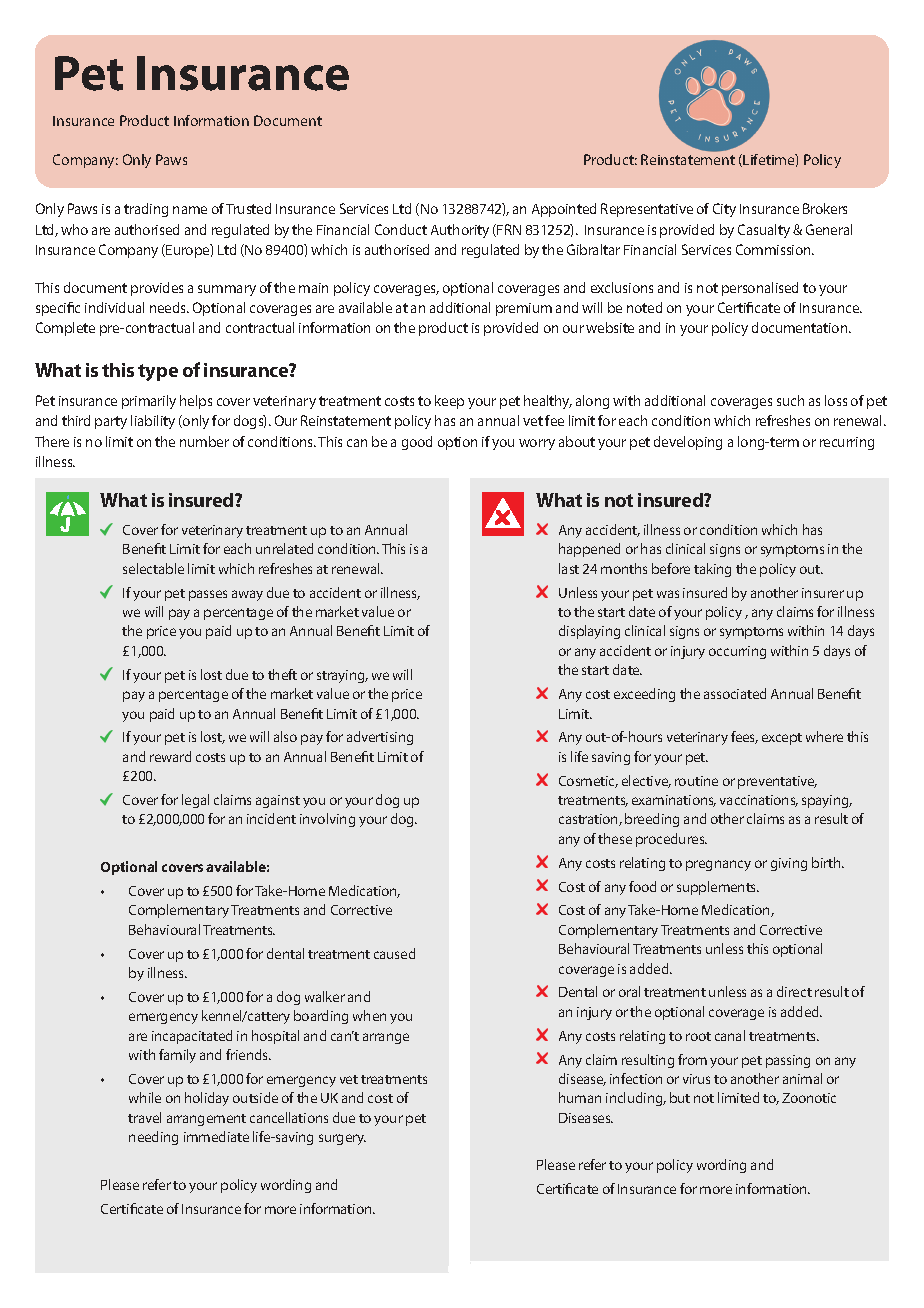 The width and height of the screenshot is (924, 1308). Describe the element at coordinates (144, 1117) in the screenshot. I see `travel` at that location.
